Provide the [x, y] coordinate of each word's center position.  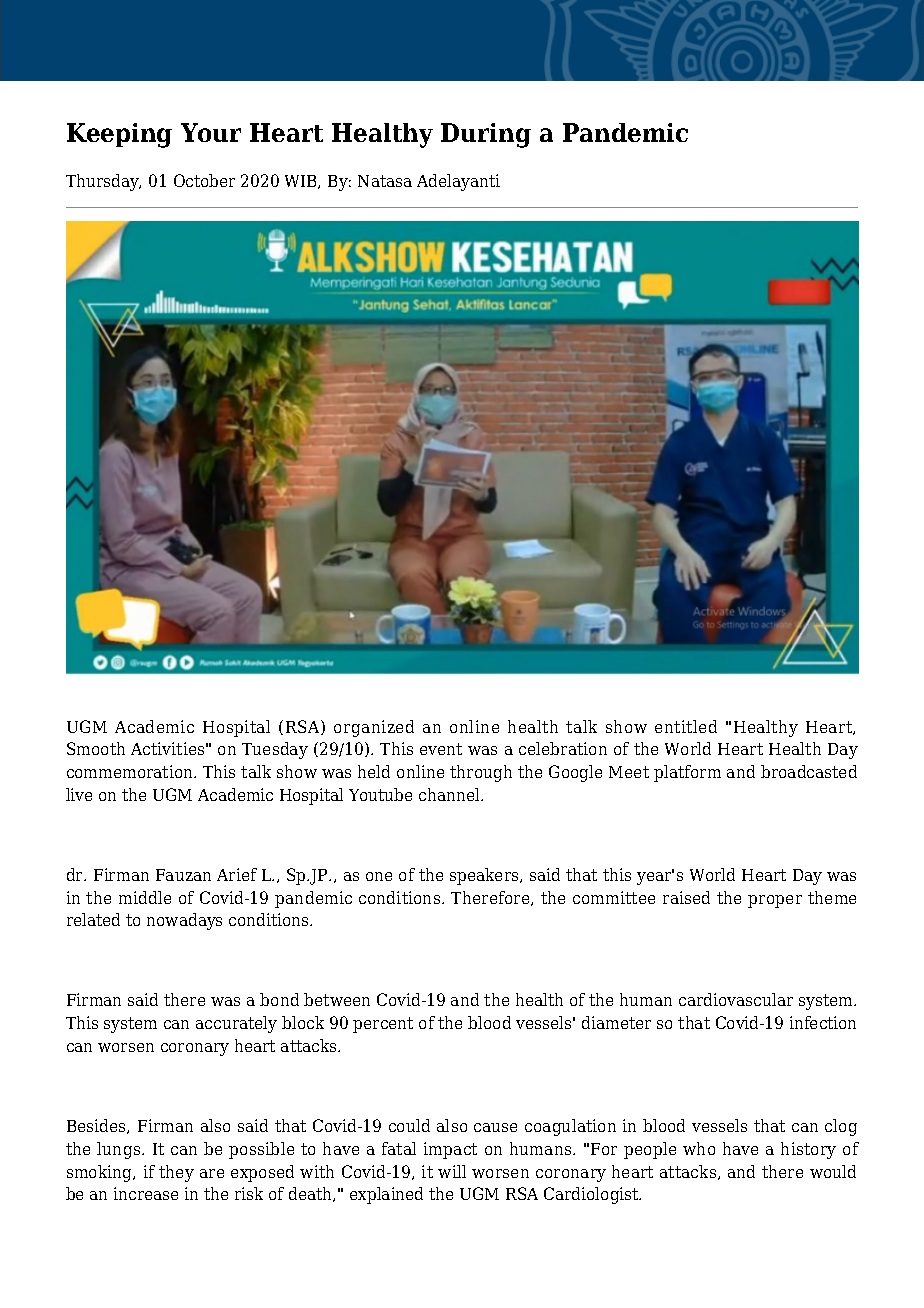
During [486, 135]
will [452, 1171]
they [176, 1173]
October [204, 180]
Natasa [385, 181]
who [699, 1148]
